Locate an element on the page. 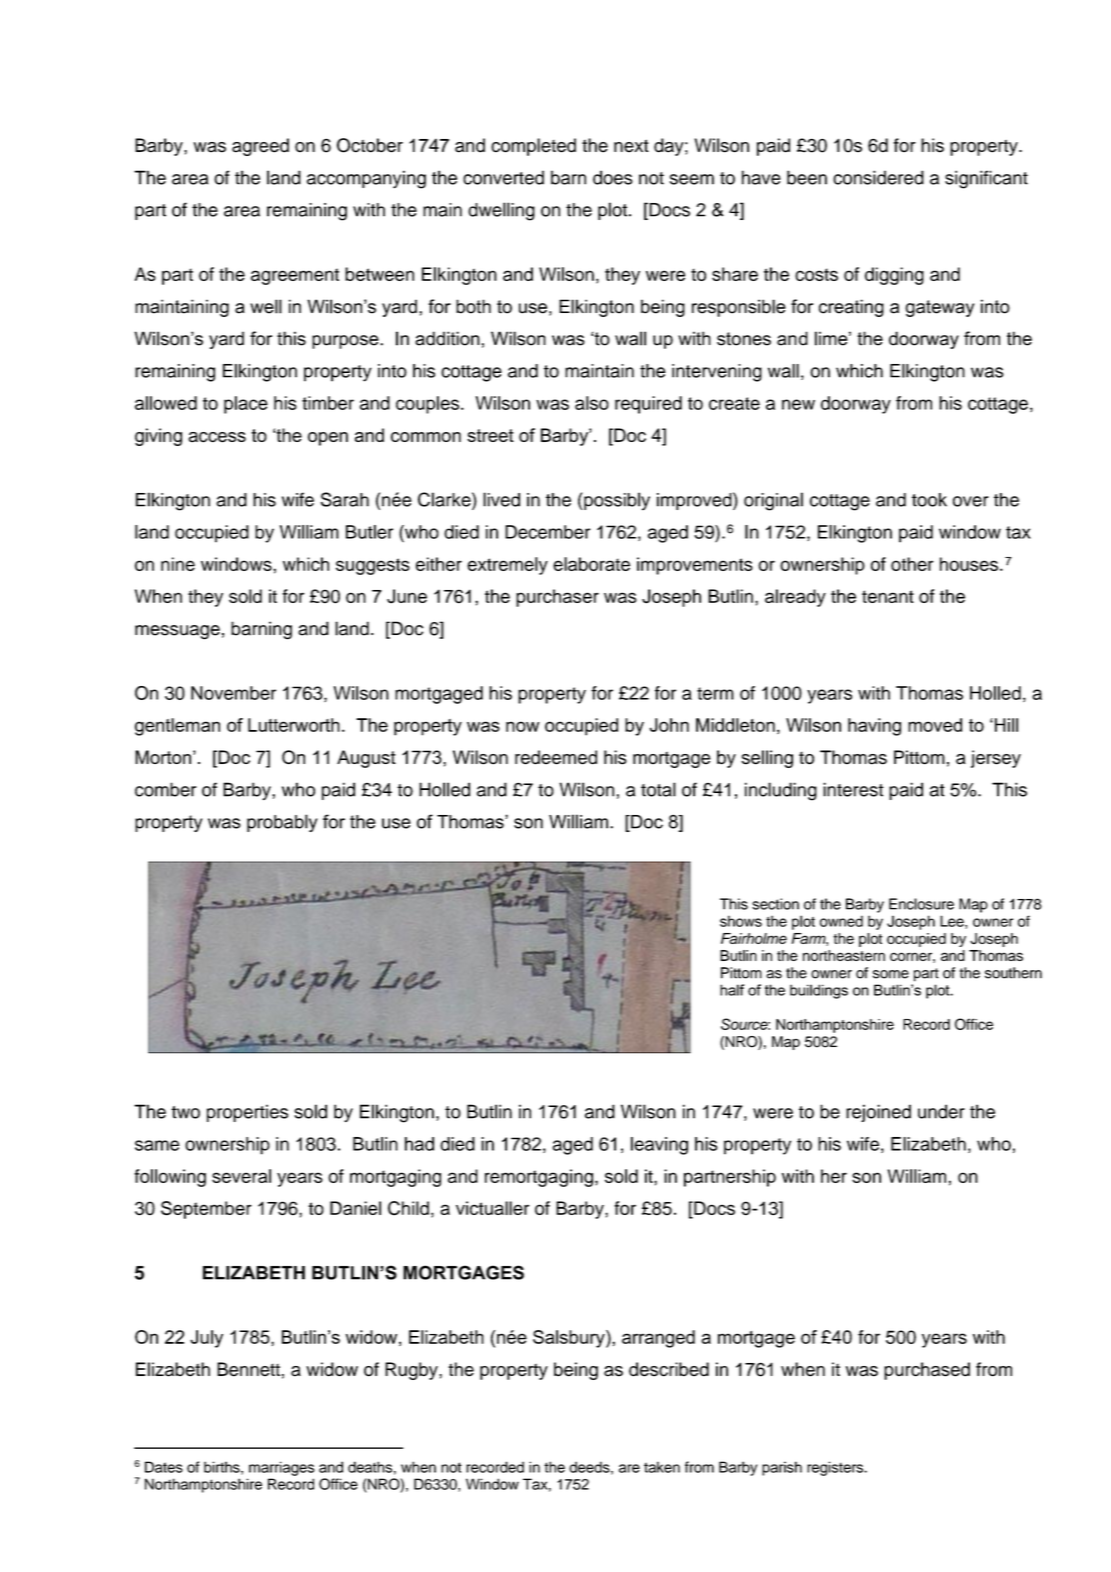 The width and height of the page is (1111, 1572). redeemed is located at coordinates (556, 757).
